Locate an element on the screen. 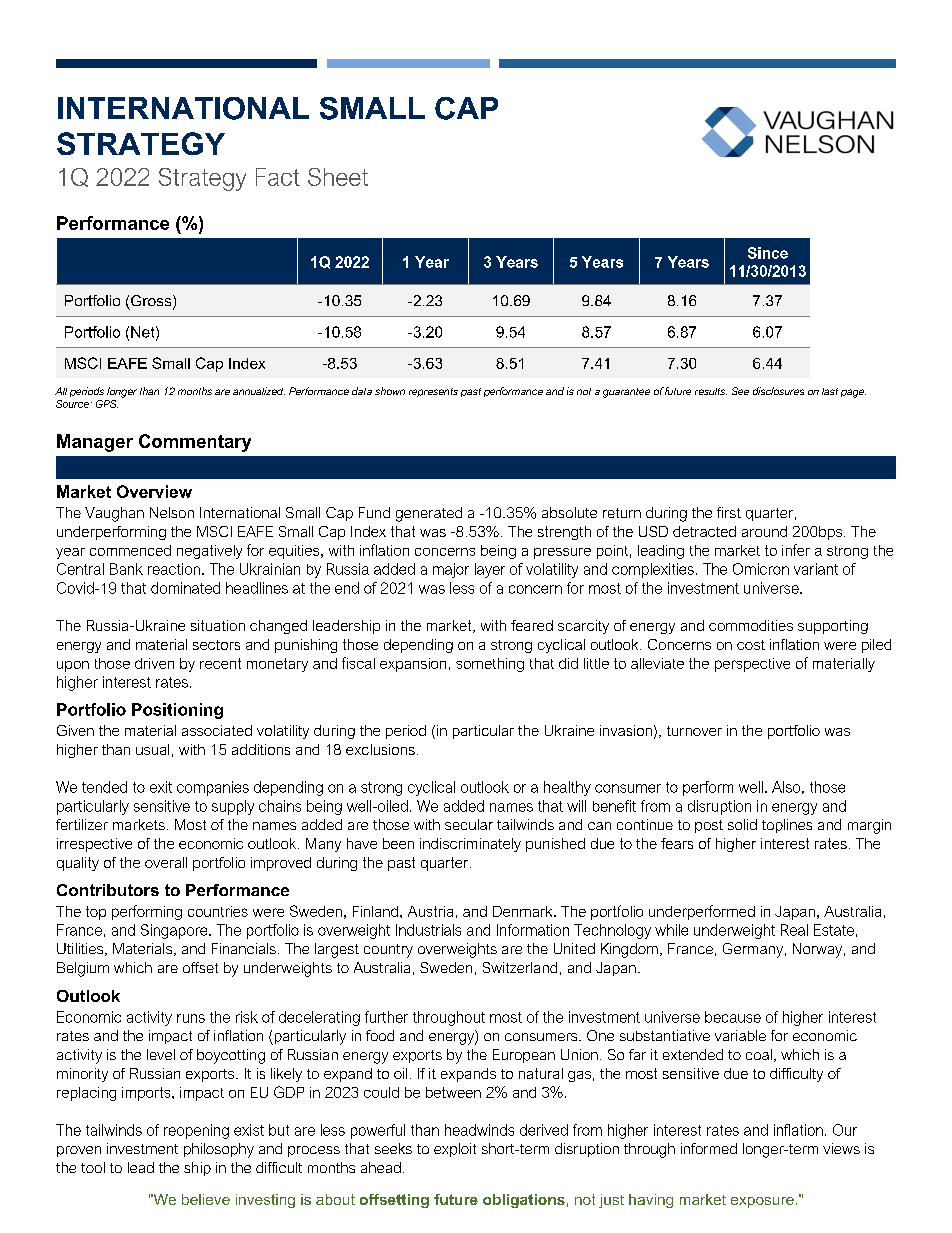 The image size is (952, 1233). exploit is located at coordinates (455, 1150).
